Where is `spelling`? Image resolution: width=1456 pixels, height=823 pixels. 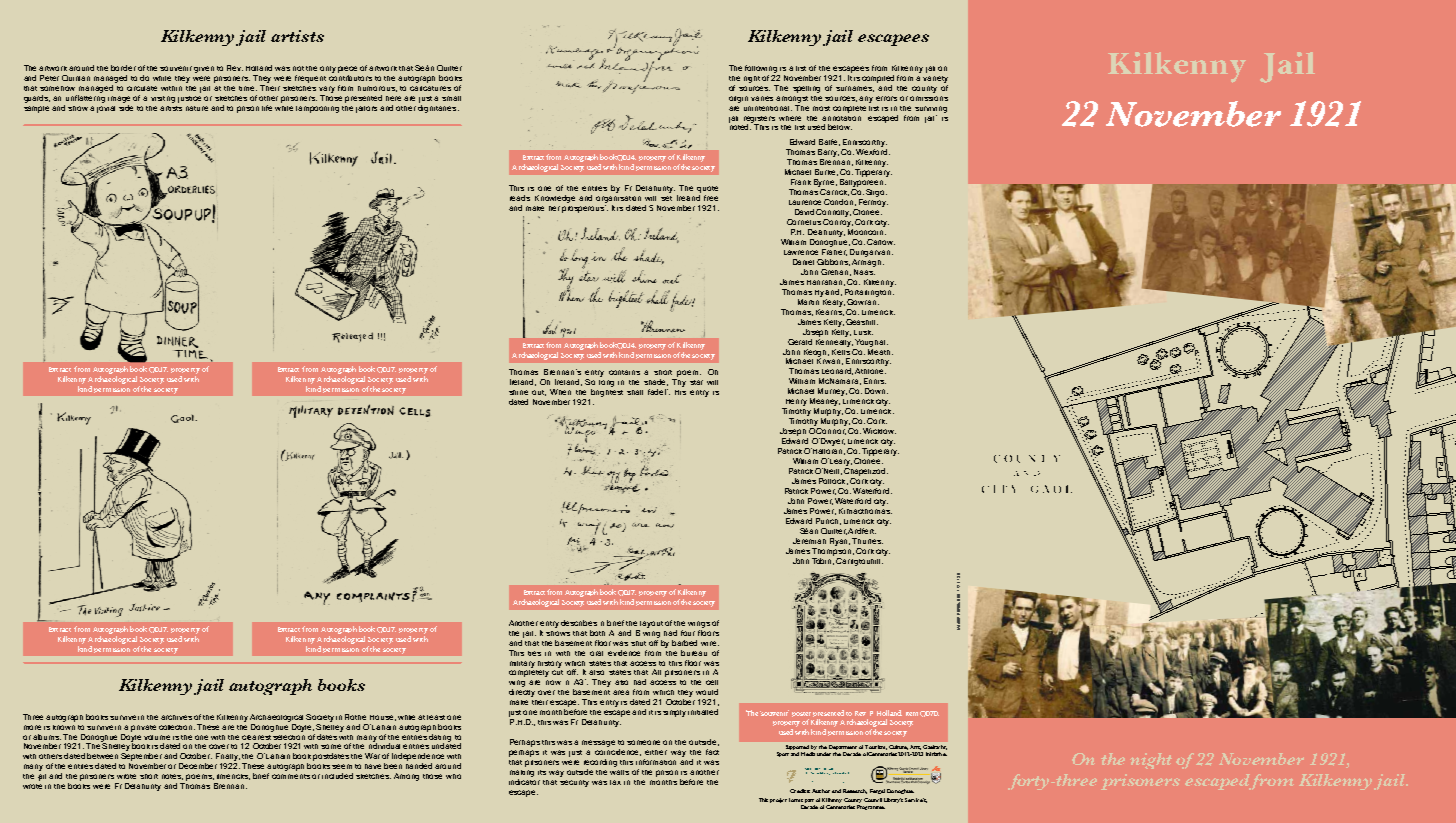 spelling is located at coordinates (806, 89).
